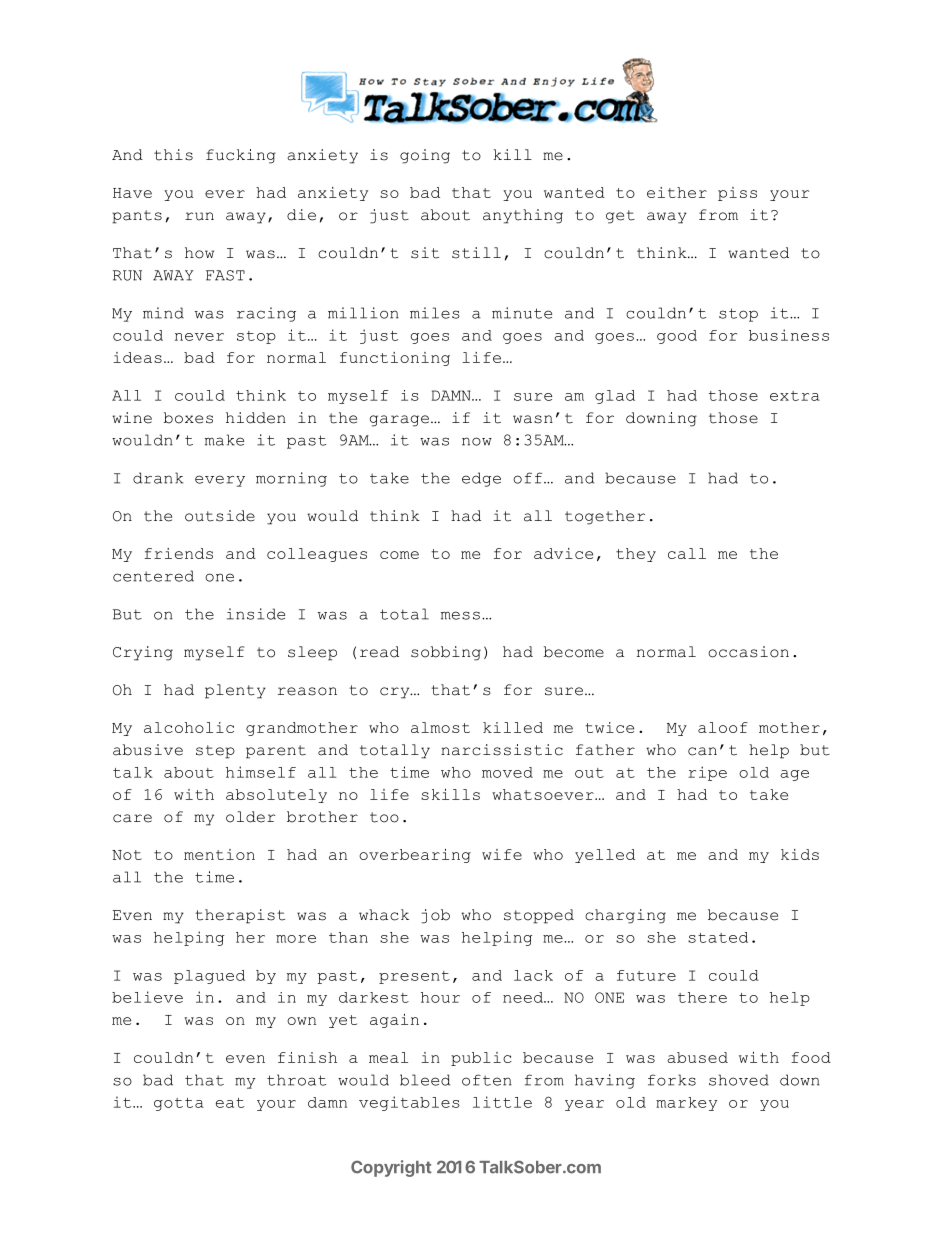 This screenshot has width=952, height=1233. I want to click on this, so click(173, 155).
